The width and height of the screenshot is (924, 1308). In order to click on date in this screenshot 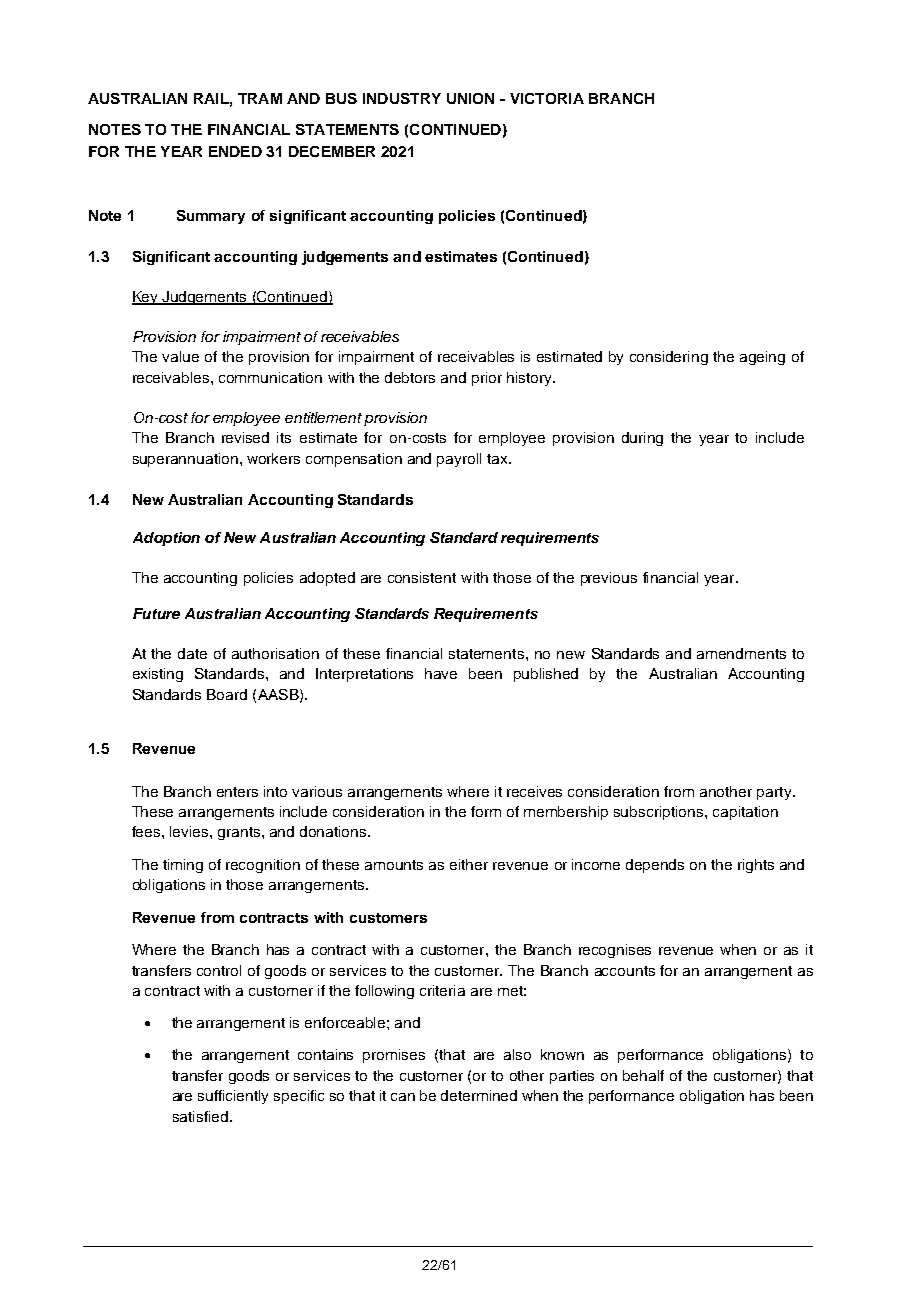, I will do `click(192, 653)`.
